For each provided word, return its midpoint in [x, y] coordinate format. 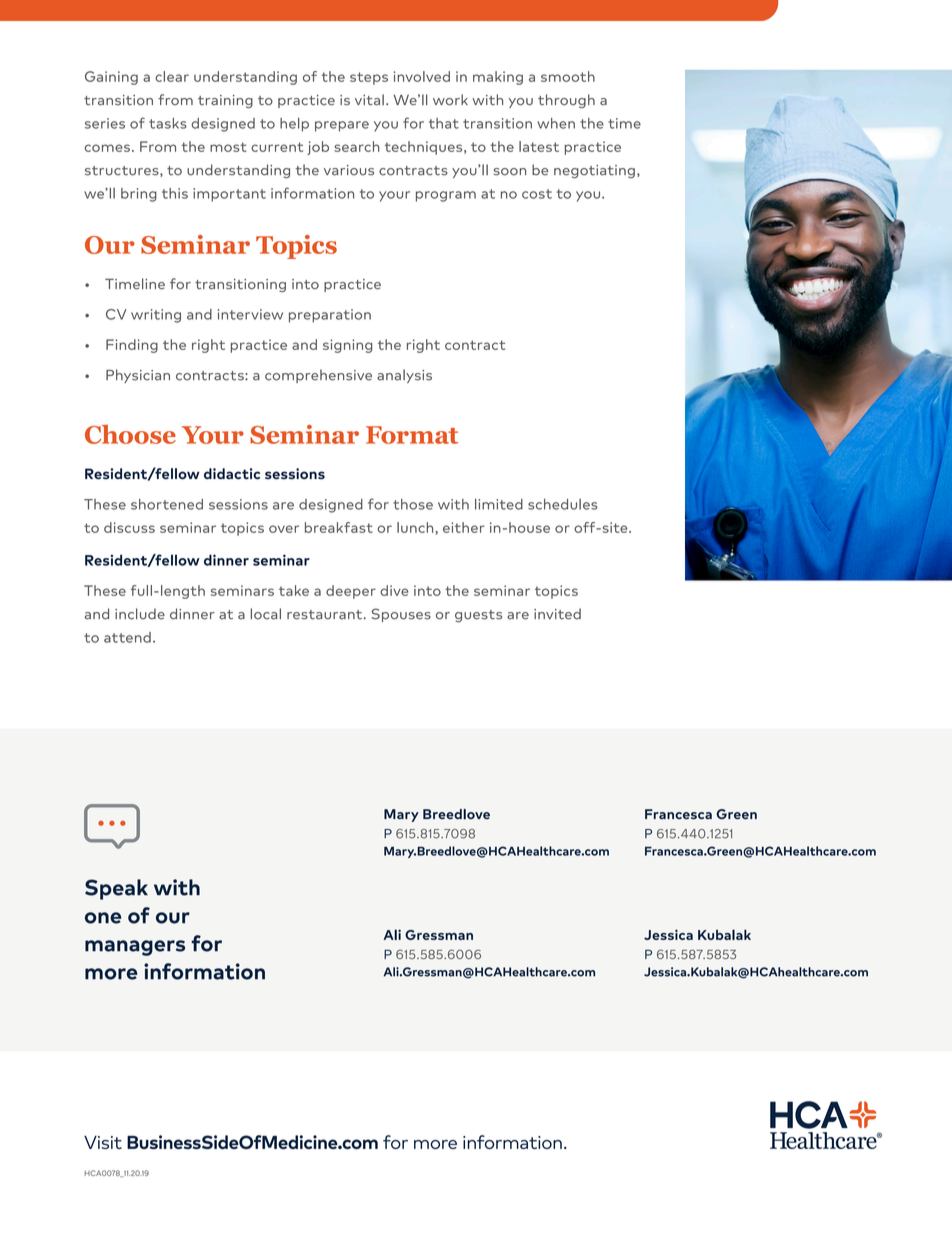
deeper [351, 592]
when [556, 123]
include [140, 614]
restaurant [326, 615]
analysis [404, 376]
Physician [138, 376]
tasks [168, 123]
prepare [342, 126]
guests [478, 616]
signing [348, 346]
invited [557, 614]
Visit [103, 1142]
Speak [116, 889]
